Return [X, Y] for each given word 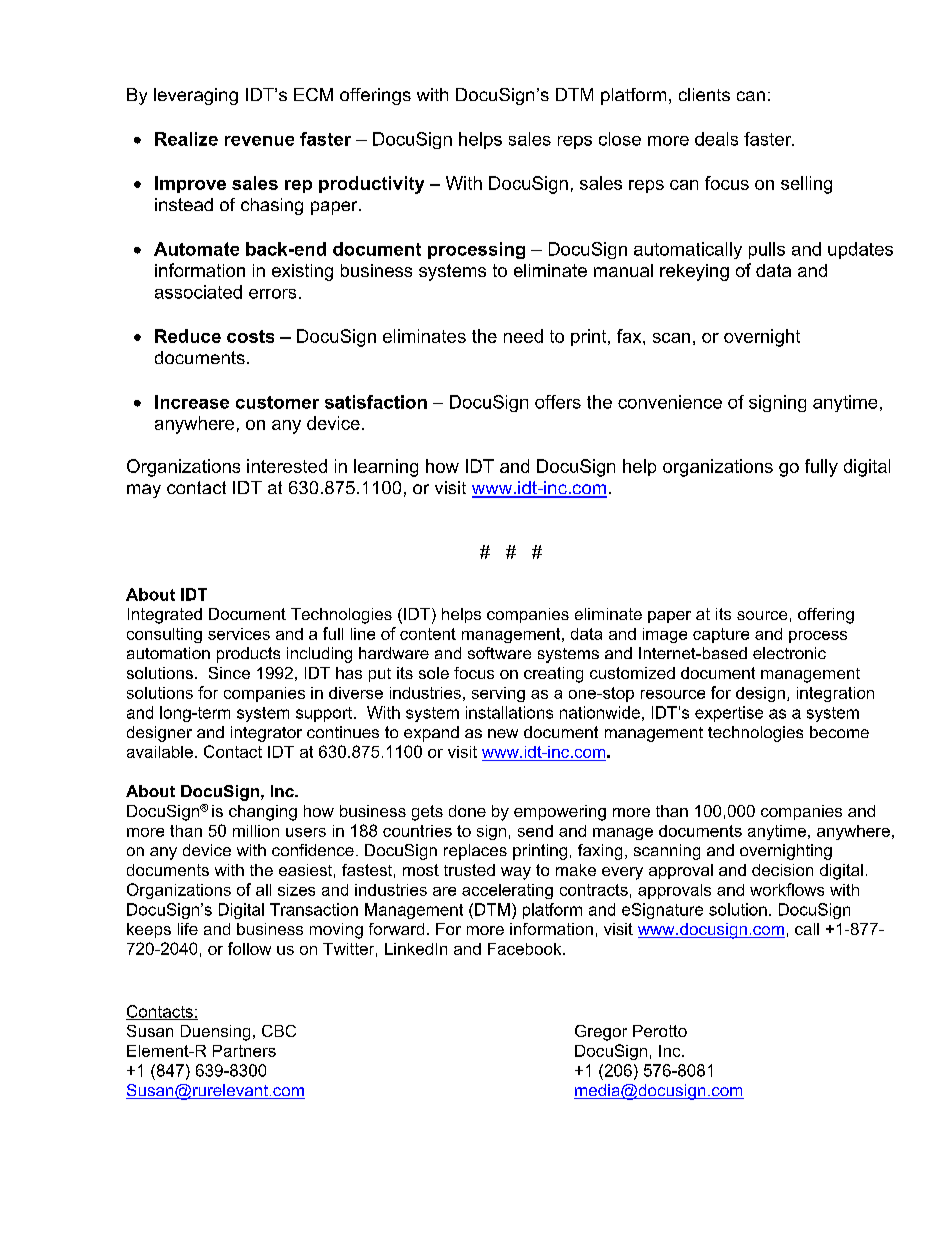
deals [716, 139]
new [503, 733]
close [620, 139]
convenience [670, 402]
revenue [259, 141]
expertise [729, 714]
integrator [266, 734]
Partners [244, 1051]
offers [558, 402]
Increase [192, 402]
